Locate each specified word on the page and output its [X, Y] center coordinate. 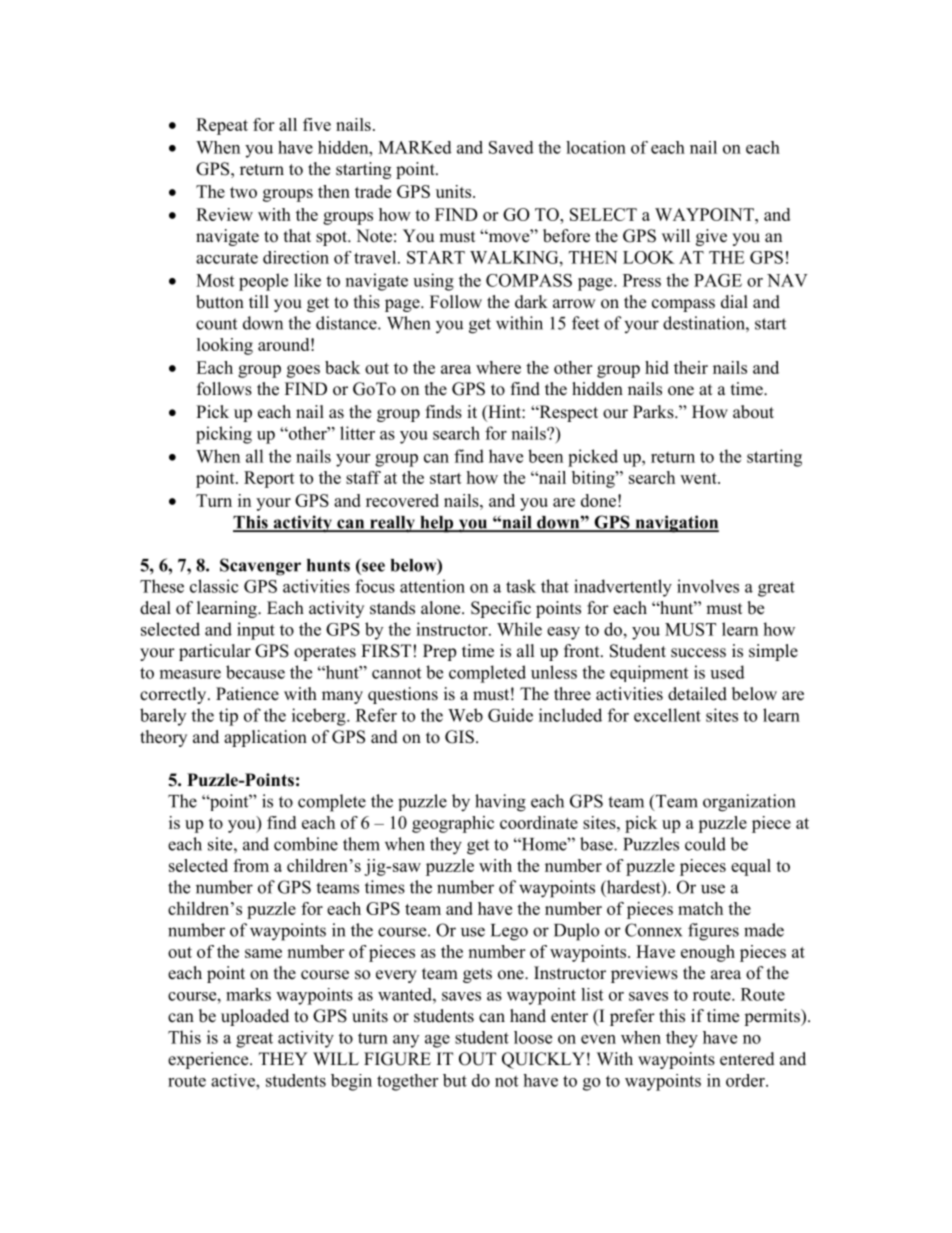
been [545, 456]
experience [209, 1060]
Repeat [222, 126]
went [699, 478]
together [407, 1082]
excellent [667, 715]
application [265, 738]
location [596, 147]
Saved [511, 147]
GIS [459, 737]
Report [269, 479]
